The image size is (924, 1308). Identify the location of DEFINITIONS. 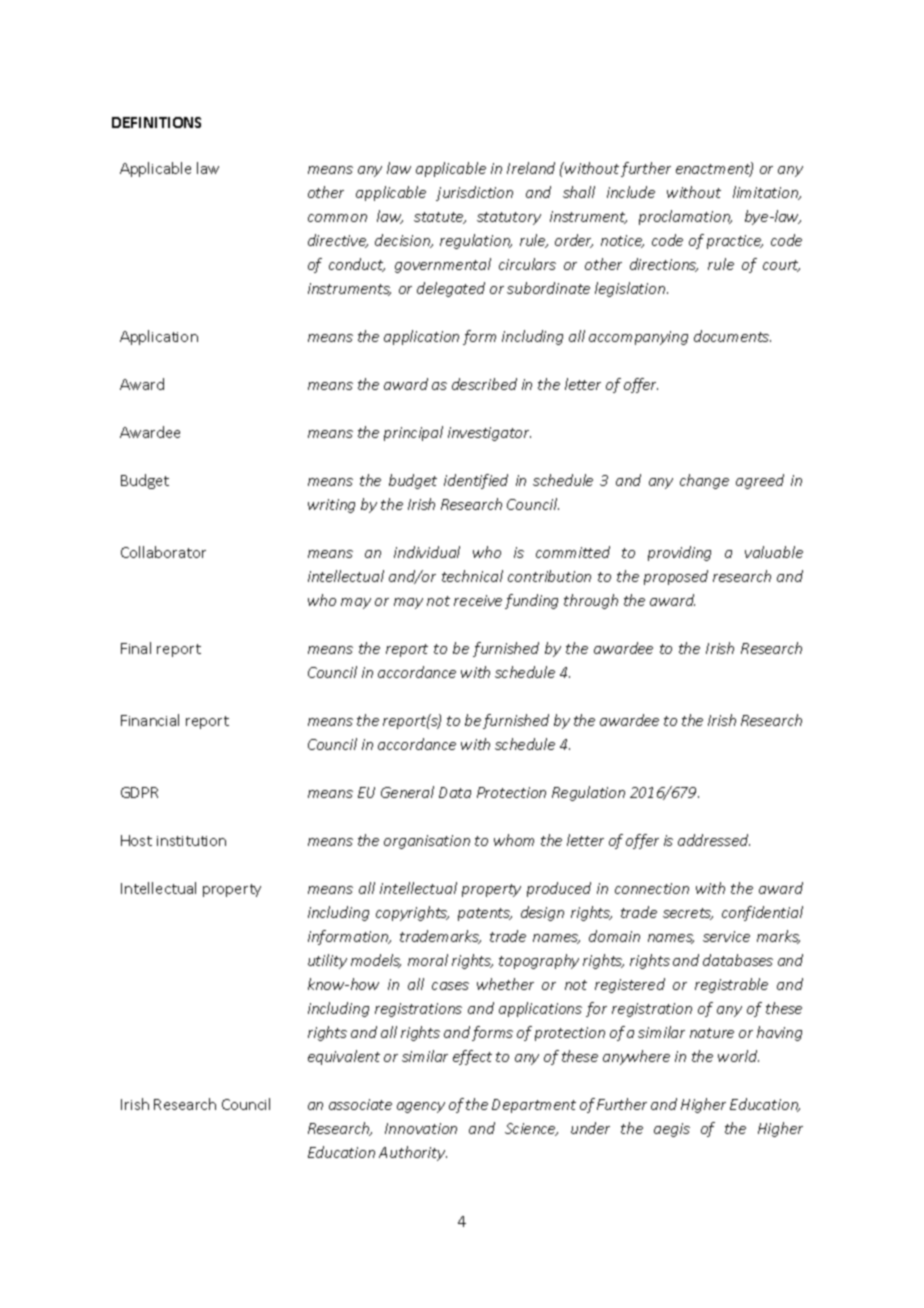
(156, 122).
